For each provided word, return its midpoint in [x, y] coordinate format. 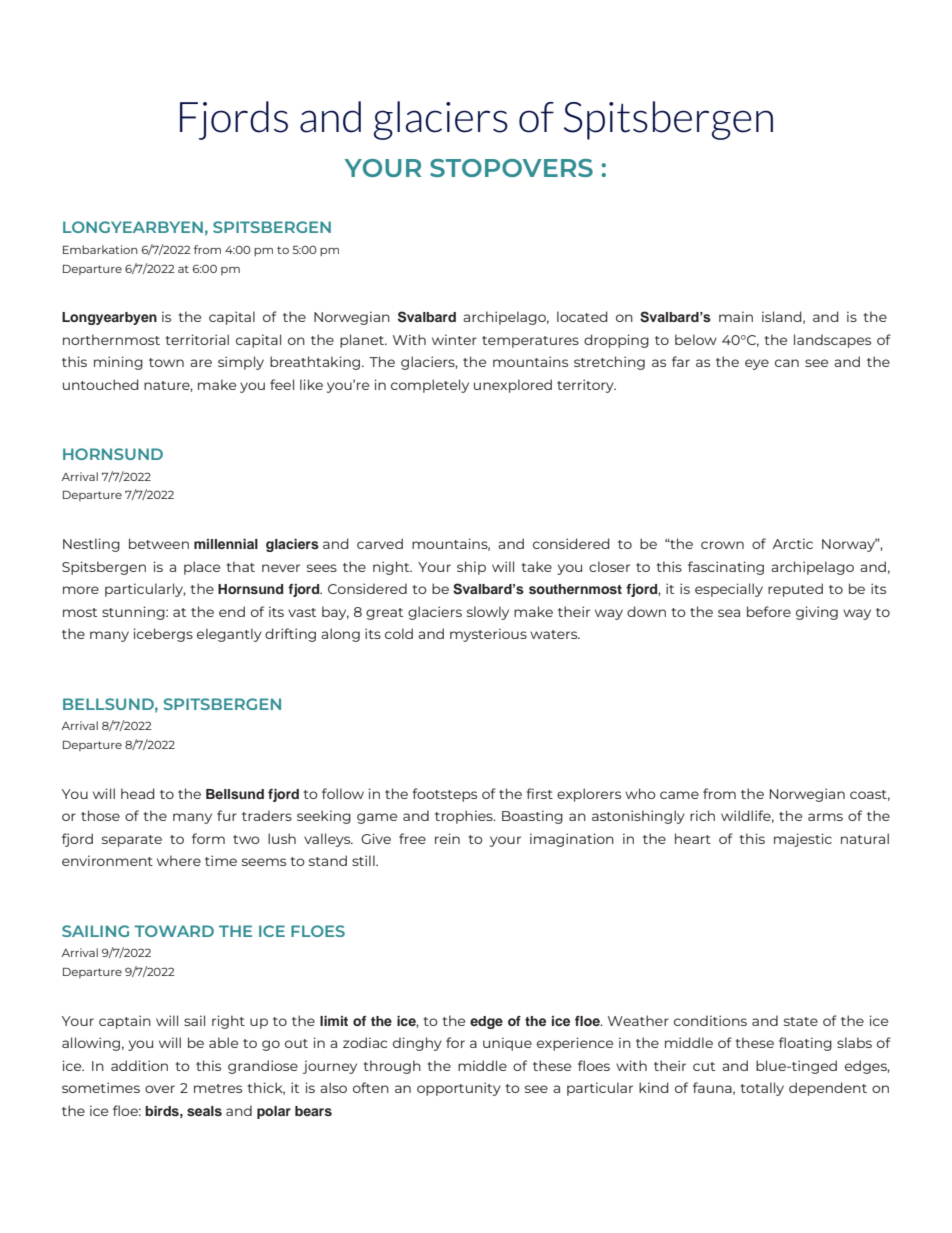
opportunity [459, 1089]
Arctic [793, 543]
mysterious [488, 635]
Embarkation [100, 249]
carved [380, 543]
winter [454, 339]
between [159, 543]
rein [447, 838]
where [179, 860]
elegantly [229, 635]
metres [218, 1088]
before [769, 611]
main [736, 316]
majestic [803, 840]
